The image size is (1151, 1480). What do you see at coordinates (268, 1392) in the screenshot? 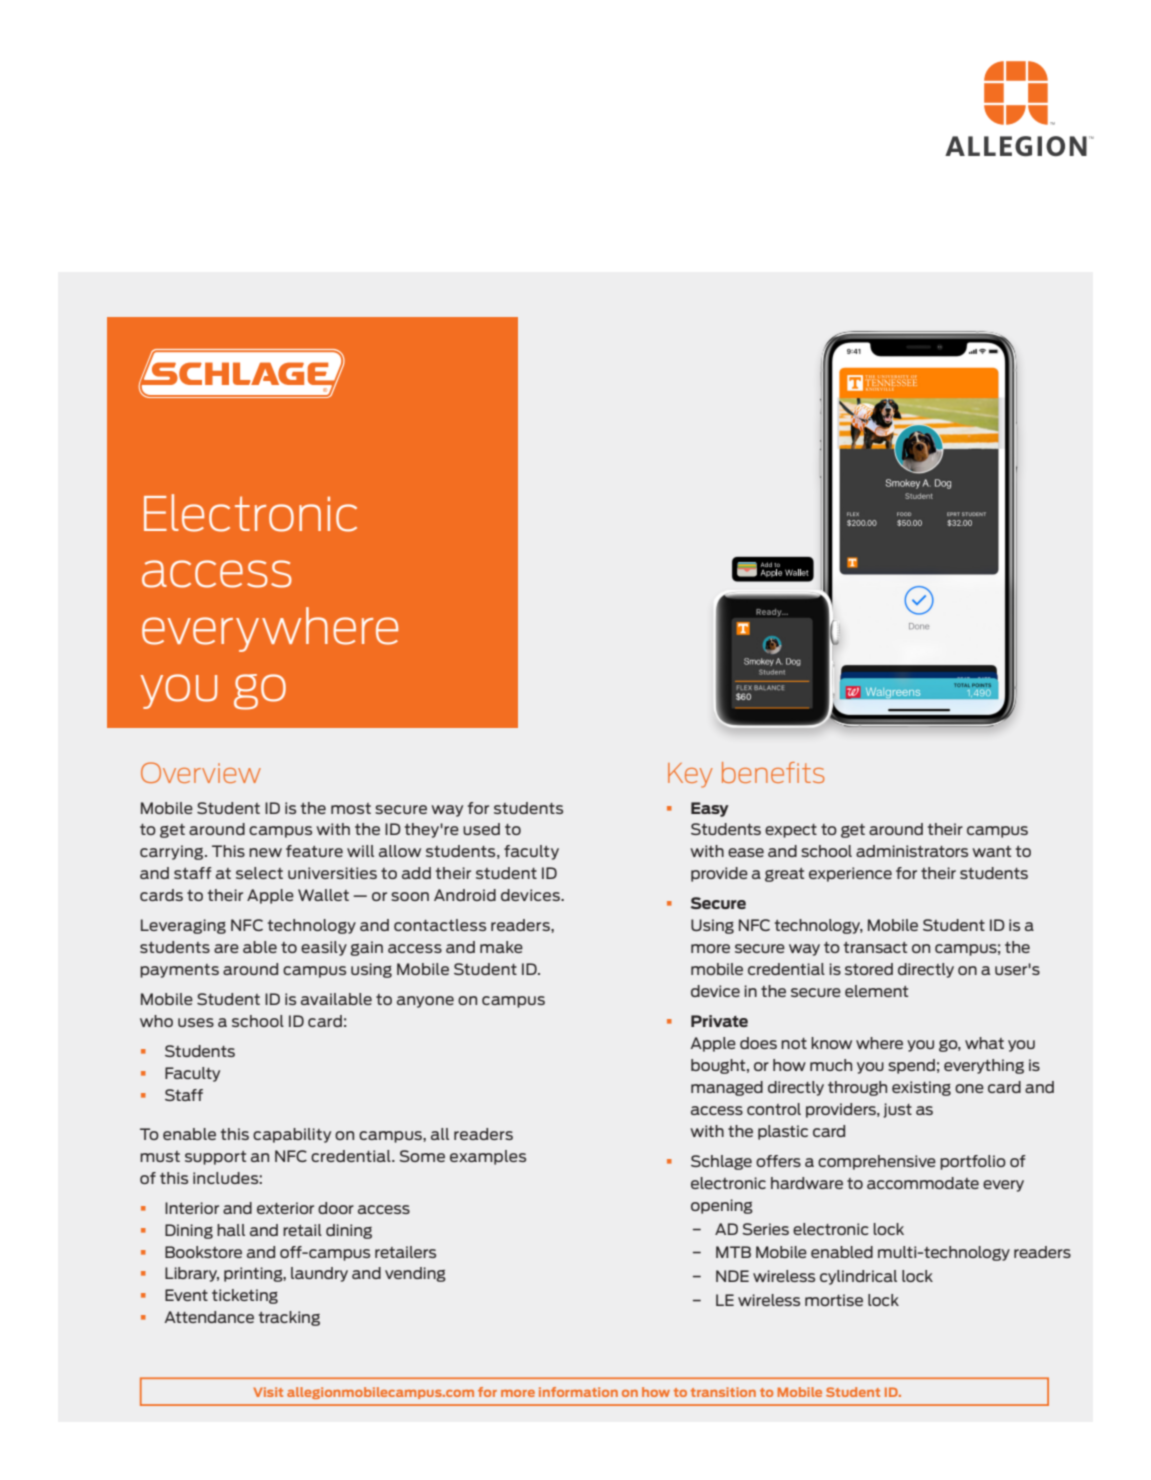
I see `Visit` at bounding box center [268, 1392].
